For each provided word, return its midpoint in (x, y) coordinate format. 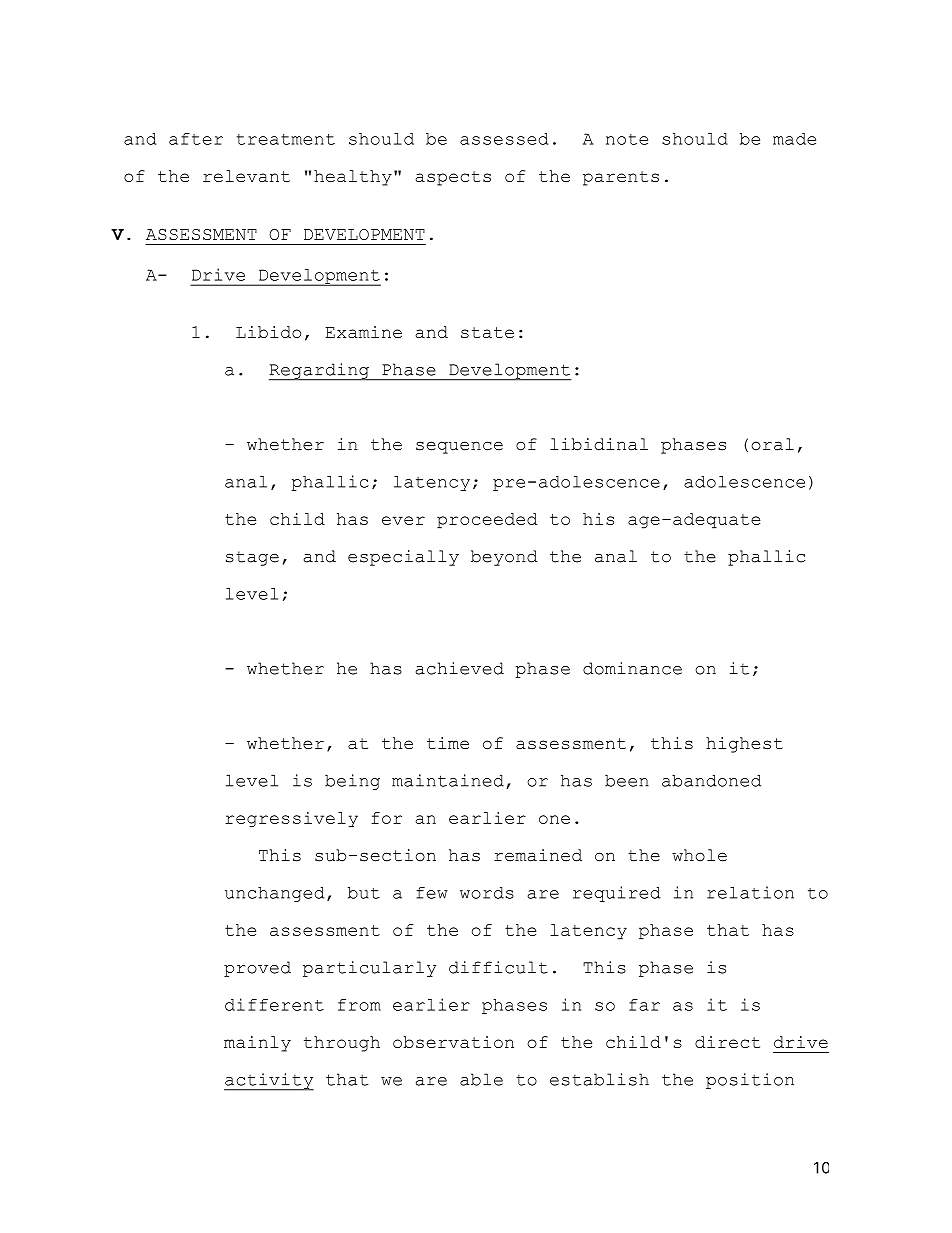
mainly (257, 1044)
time (448, 743)
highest (744, 745)
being (352, 782)
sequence (459, 447)
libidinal (599, 444)
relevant (246, 176)
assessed (504, 139)
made (794, 139)
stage (252, 558)
